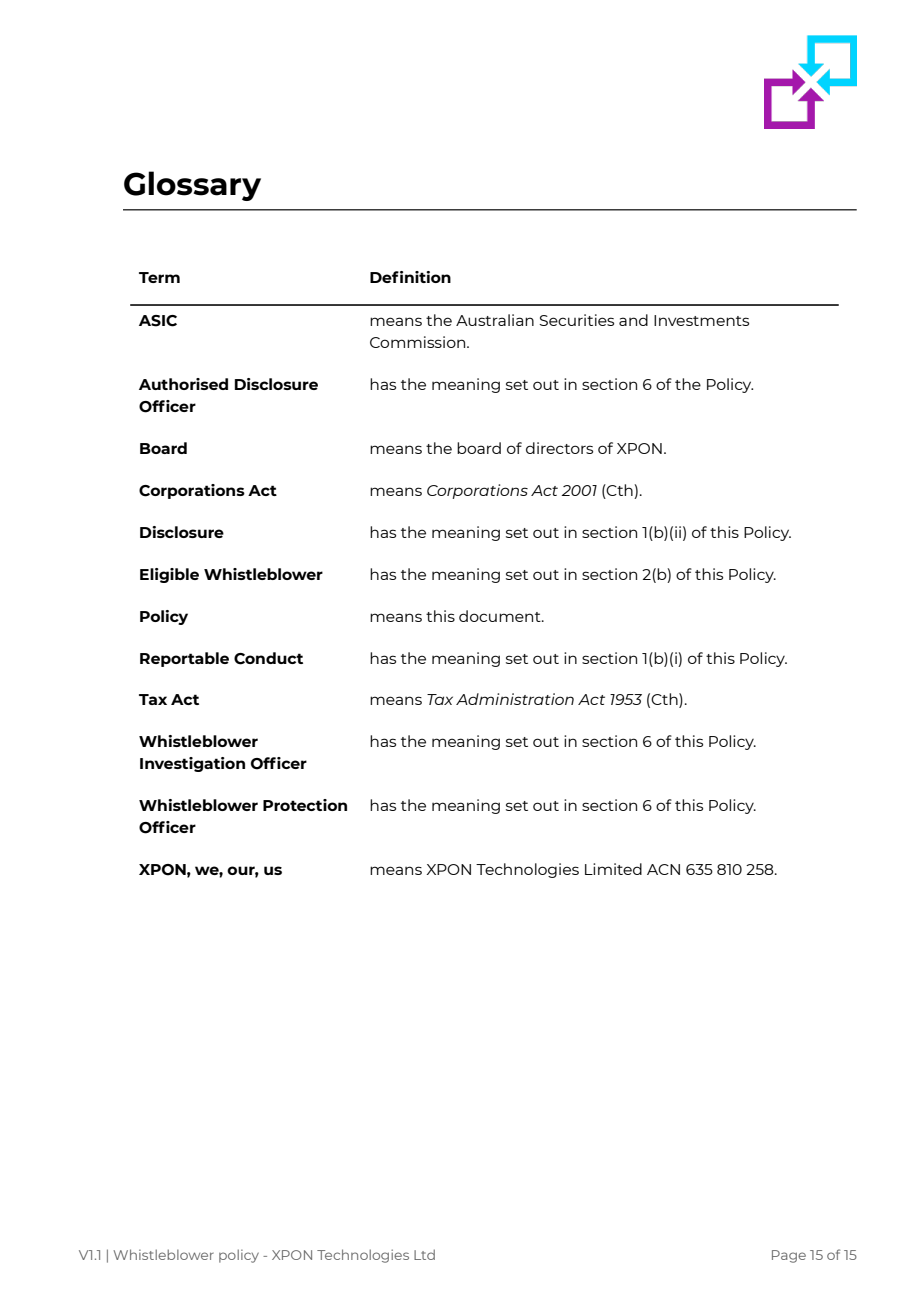 Image resolution: width=924 pixels, height=1307 pixels. What do you see at coordinates (495, 320) in the document?
I see `Australian` at bounding box center [495, 320].
